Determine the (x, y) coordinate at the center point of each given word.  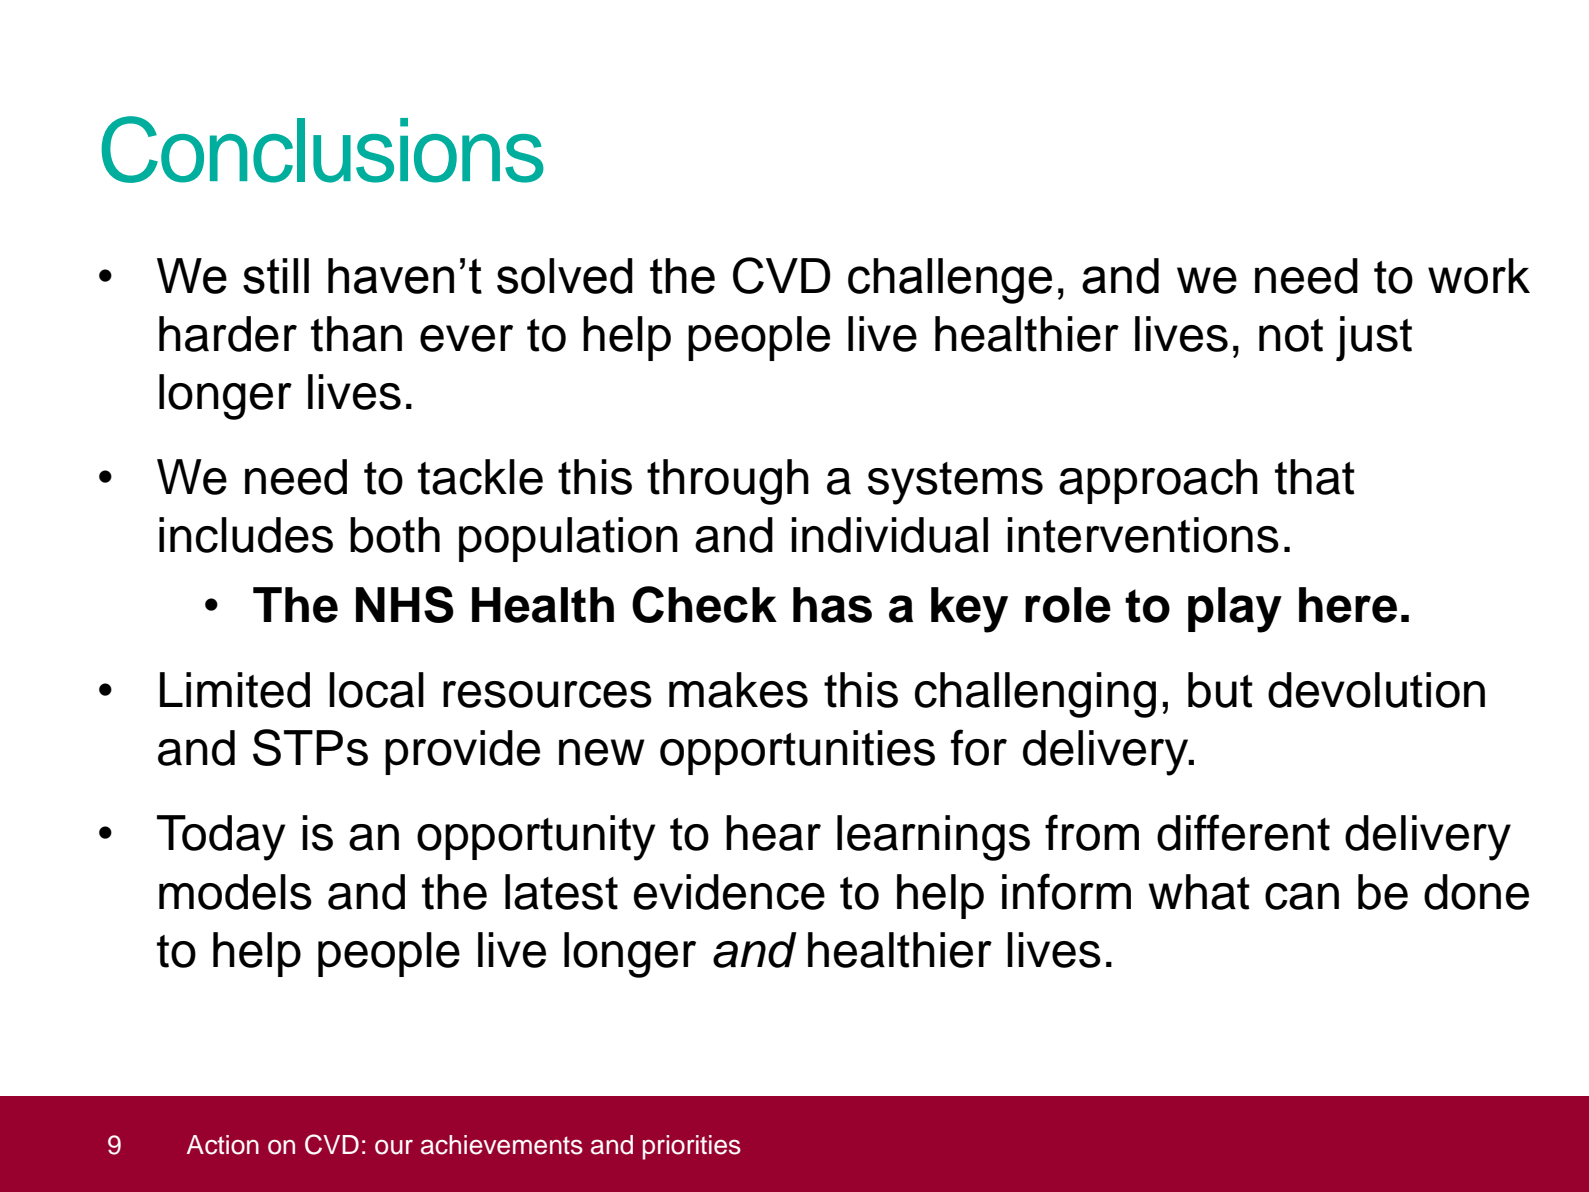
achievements (502, 1145)
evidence (729, 892)
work (1479, 276)
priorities (692, 1147)
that (1315, 477)
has (832, 605)
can (1302, 896)
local (376, 690)
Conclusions (322, 149)
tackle (480, 477)
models (235, 892)
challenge (950, 281)
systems (955, 483)
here (1348, 605)
